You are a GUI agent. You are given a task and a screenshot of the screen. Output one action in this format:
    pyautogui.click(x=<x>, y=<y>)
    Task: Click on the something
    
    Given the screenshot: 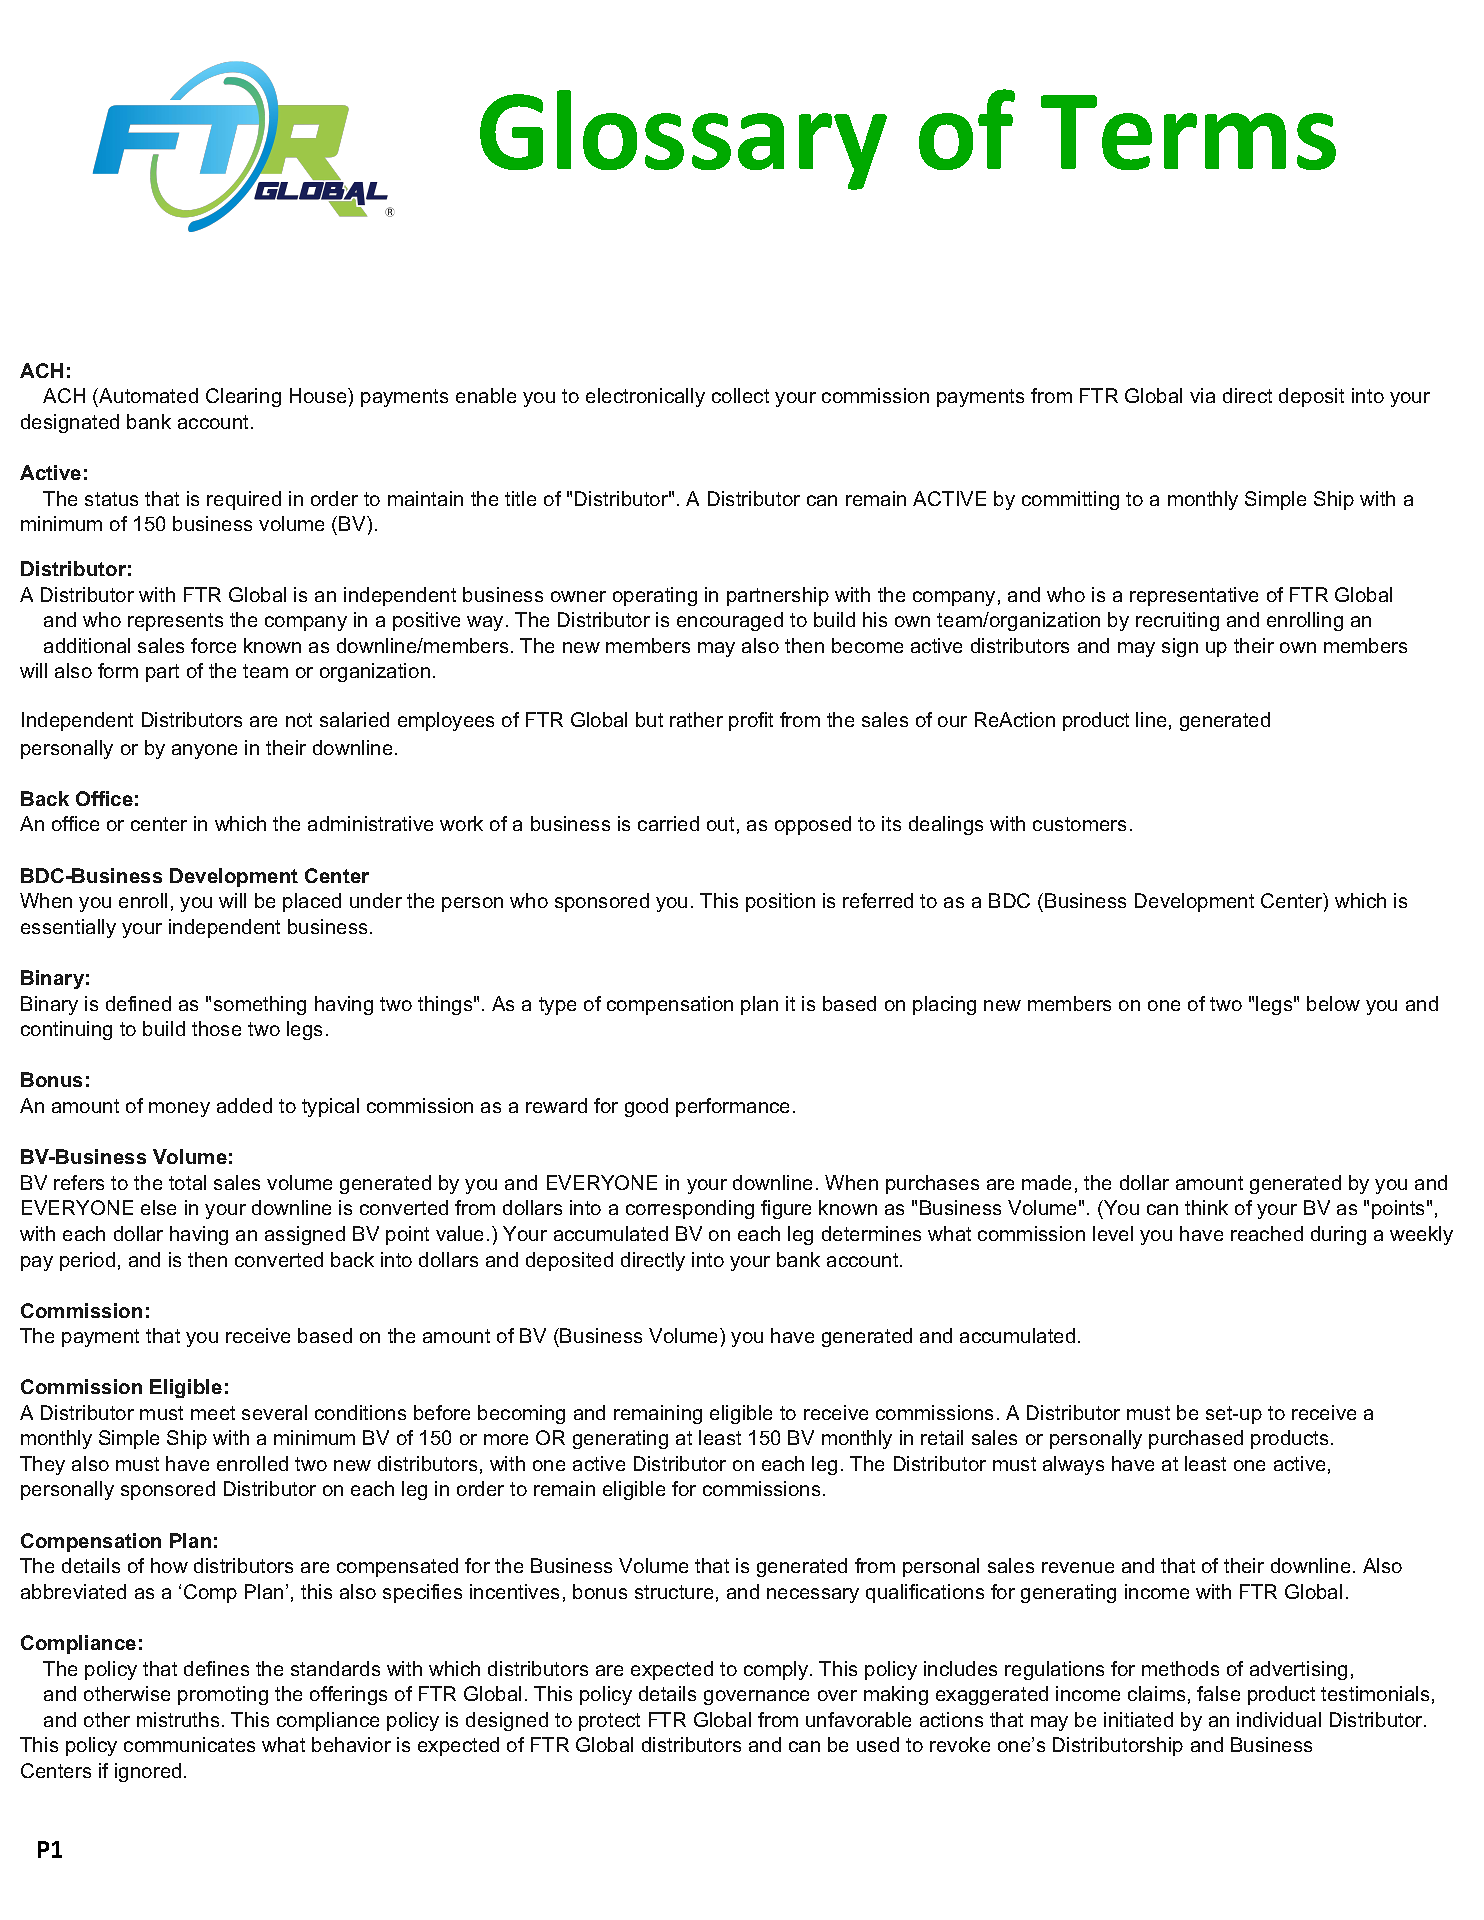 What is the action you would take?
    pyautogui.click(x=260, y=1005)
